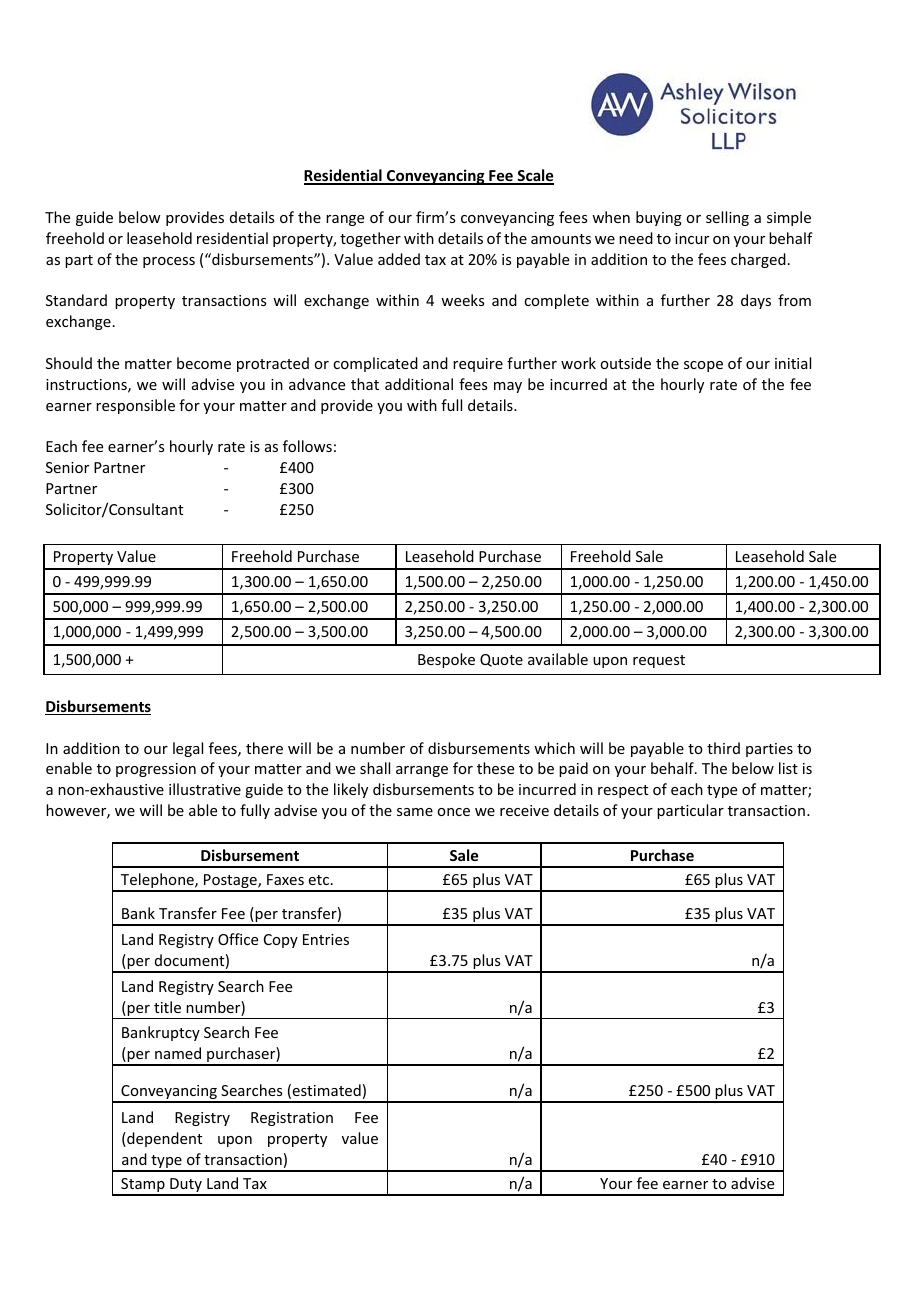 Image resolution: width=924 pixels, height=1308 pixels. What do you see at coordinates (307, 446) in the screenshot?
I see `follows` at bounding box center [307, 446].
